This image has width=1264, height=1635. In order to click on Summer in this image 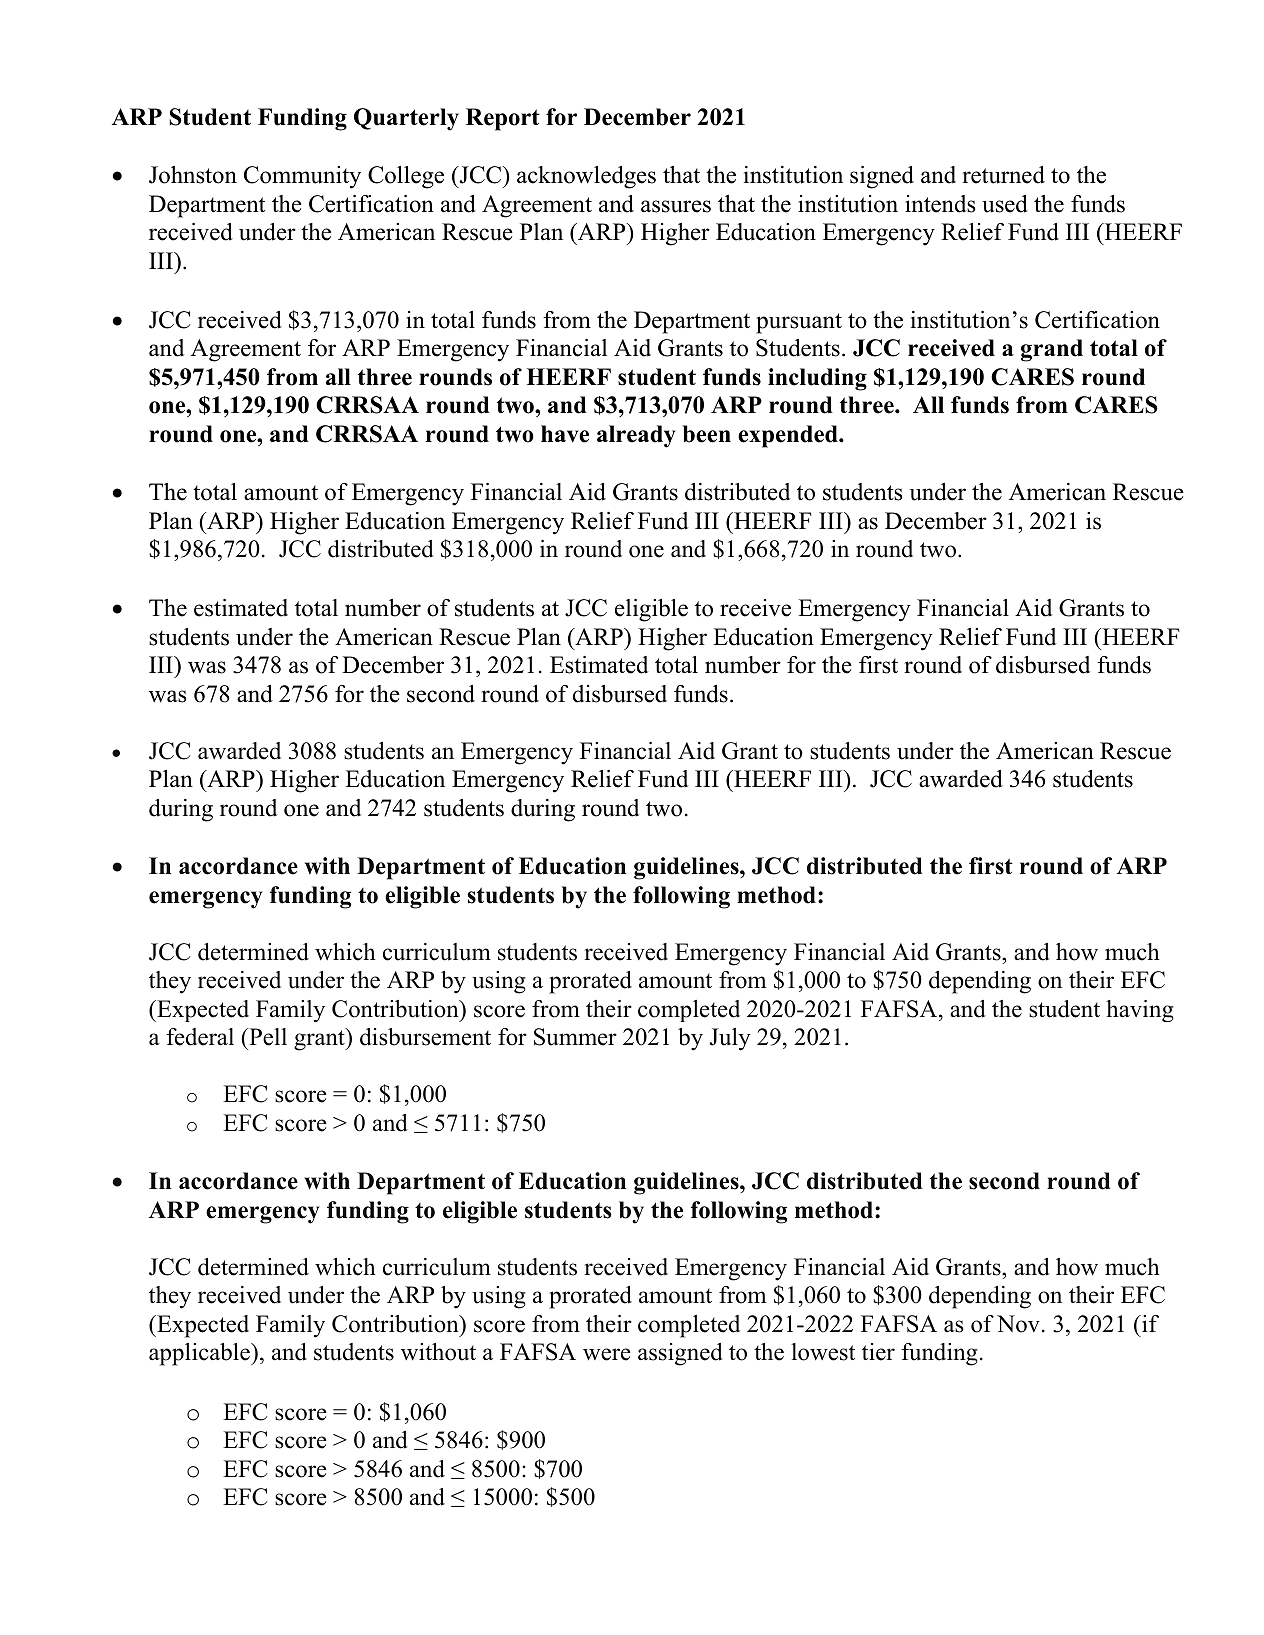, I will do `click(575, 1037)`.
